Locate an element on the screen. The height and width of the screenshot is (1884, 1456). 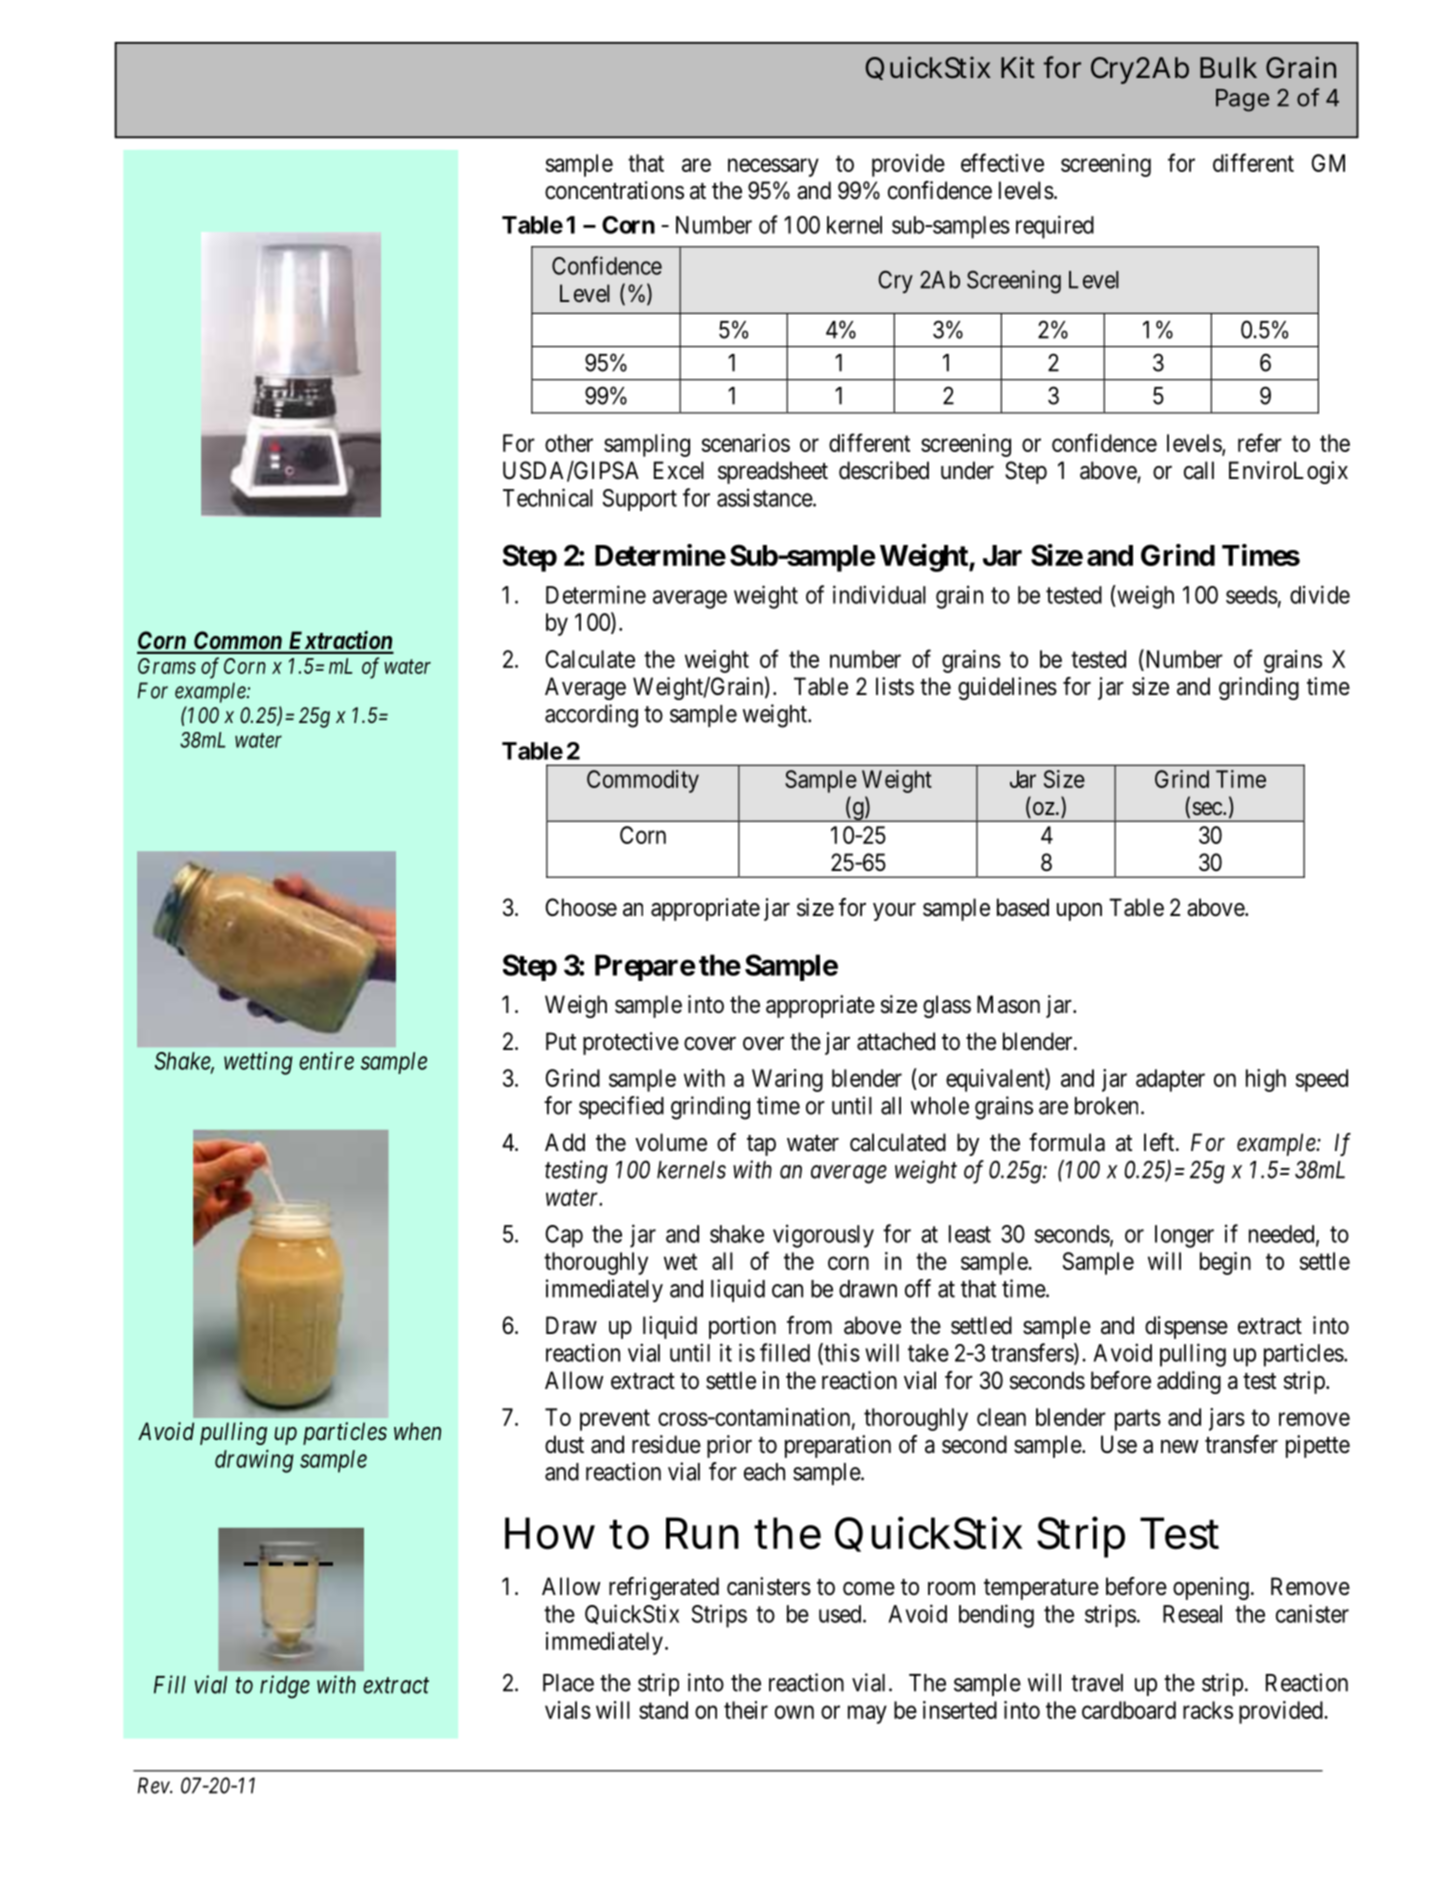
tap is located at coordinates (761, 1145).
